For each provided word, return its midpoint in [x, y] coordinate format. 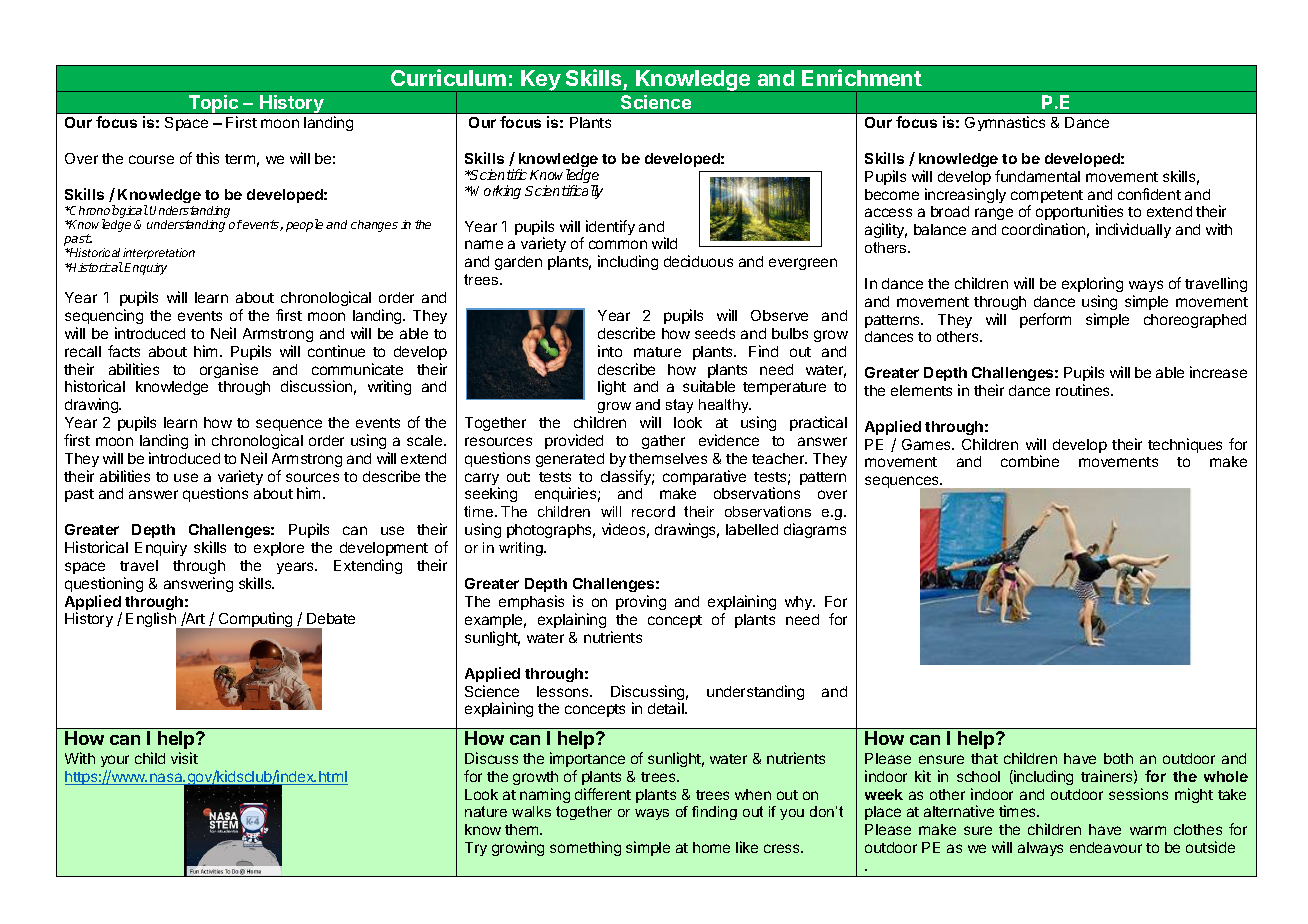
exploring [1092, 284]
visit [184, 758]
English [152, 621]
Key [541, 81]
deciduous [698, 261]
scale [426, 440]
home [711, 847]
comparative [704, 477]
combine [1030, 461]
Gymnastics [1005, 123]
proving [641, 602]
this [207, 158]
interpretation [159, 253]
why [800, 603]
